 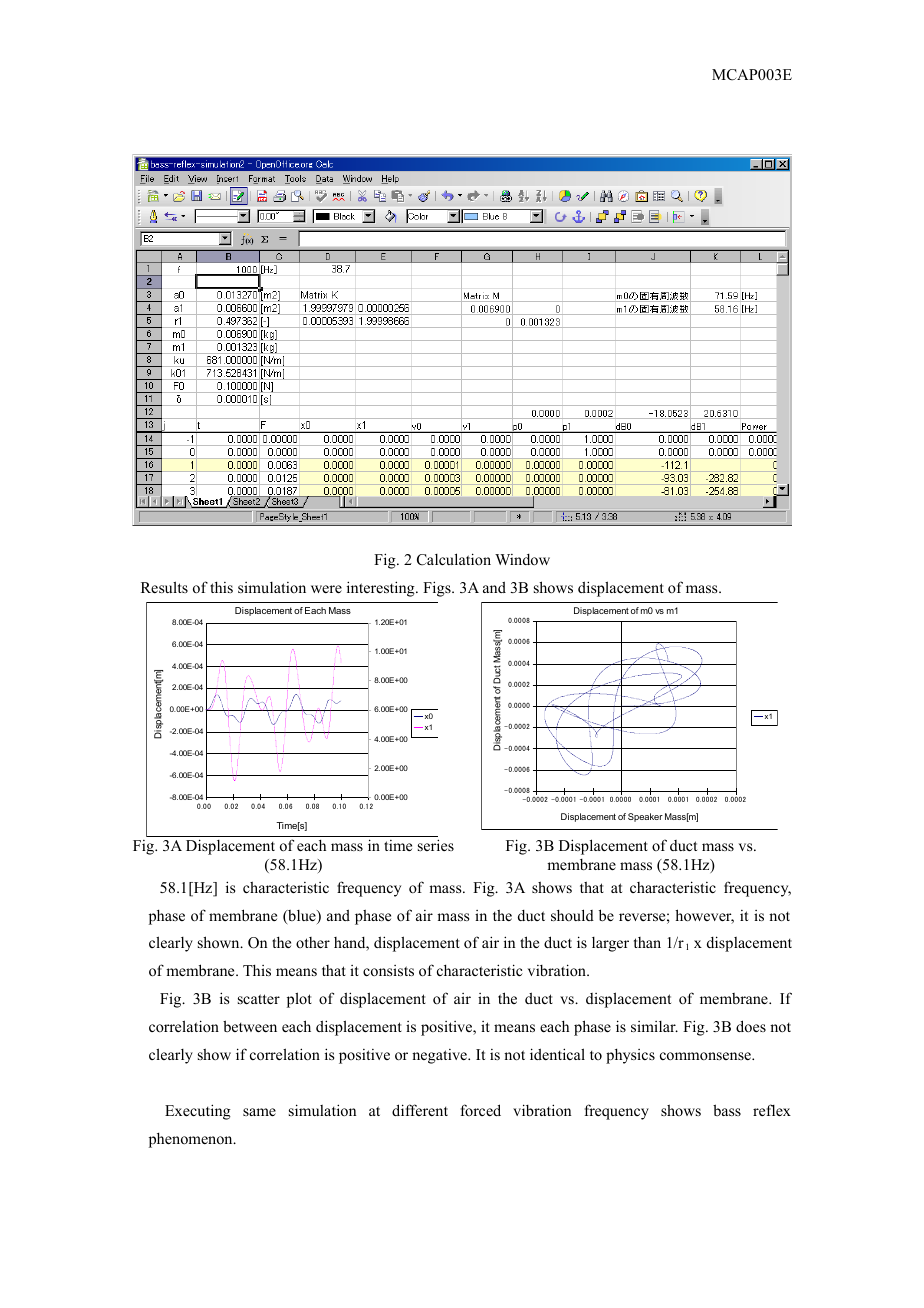 I want to click on bass, so click(x=727, y=1110).
